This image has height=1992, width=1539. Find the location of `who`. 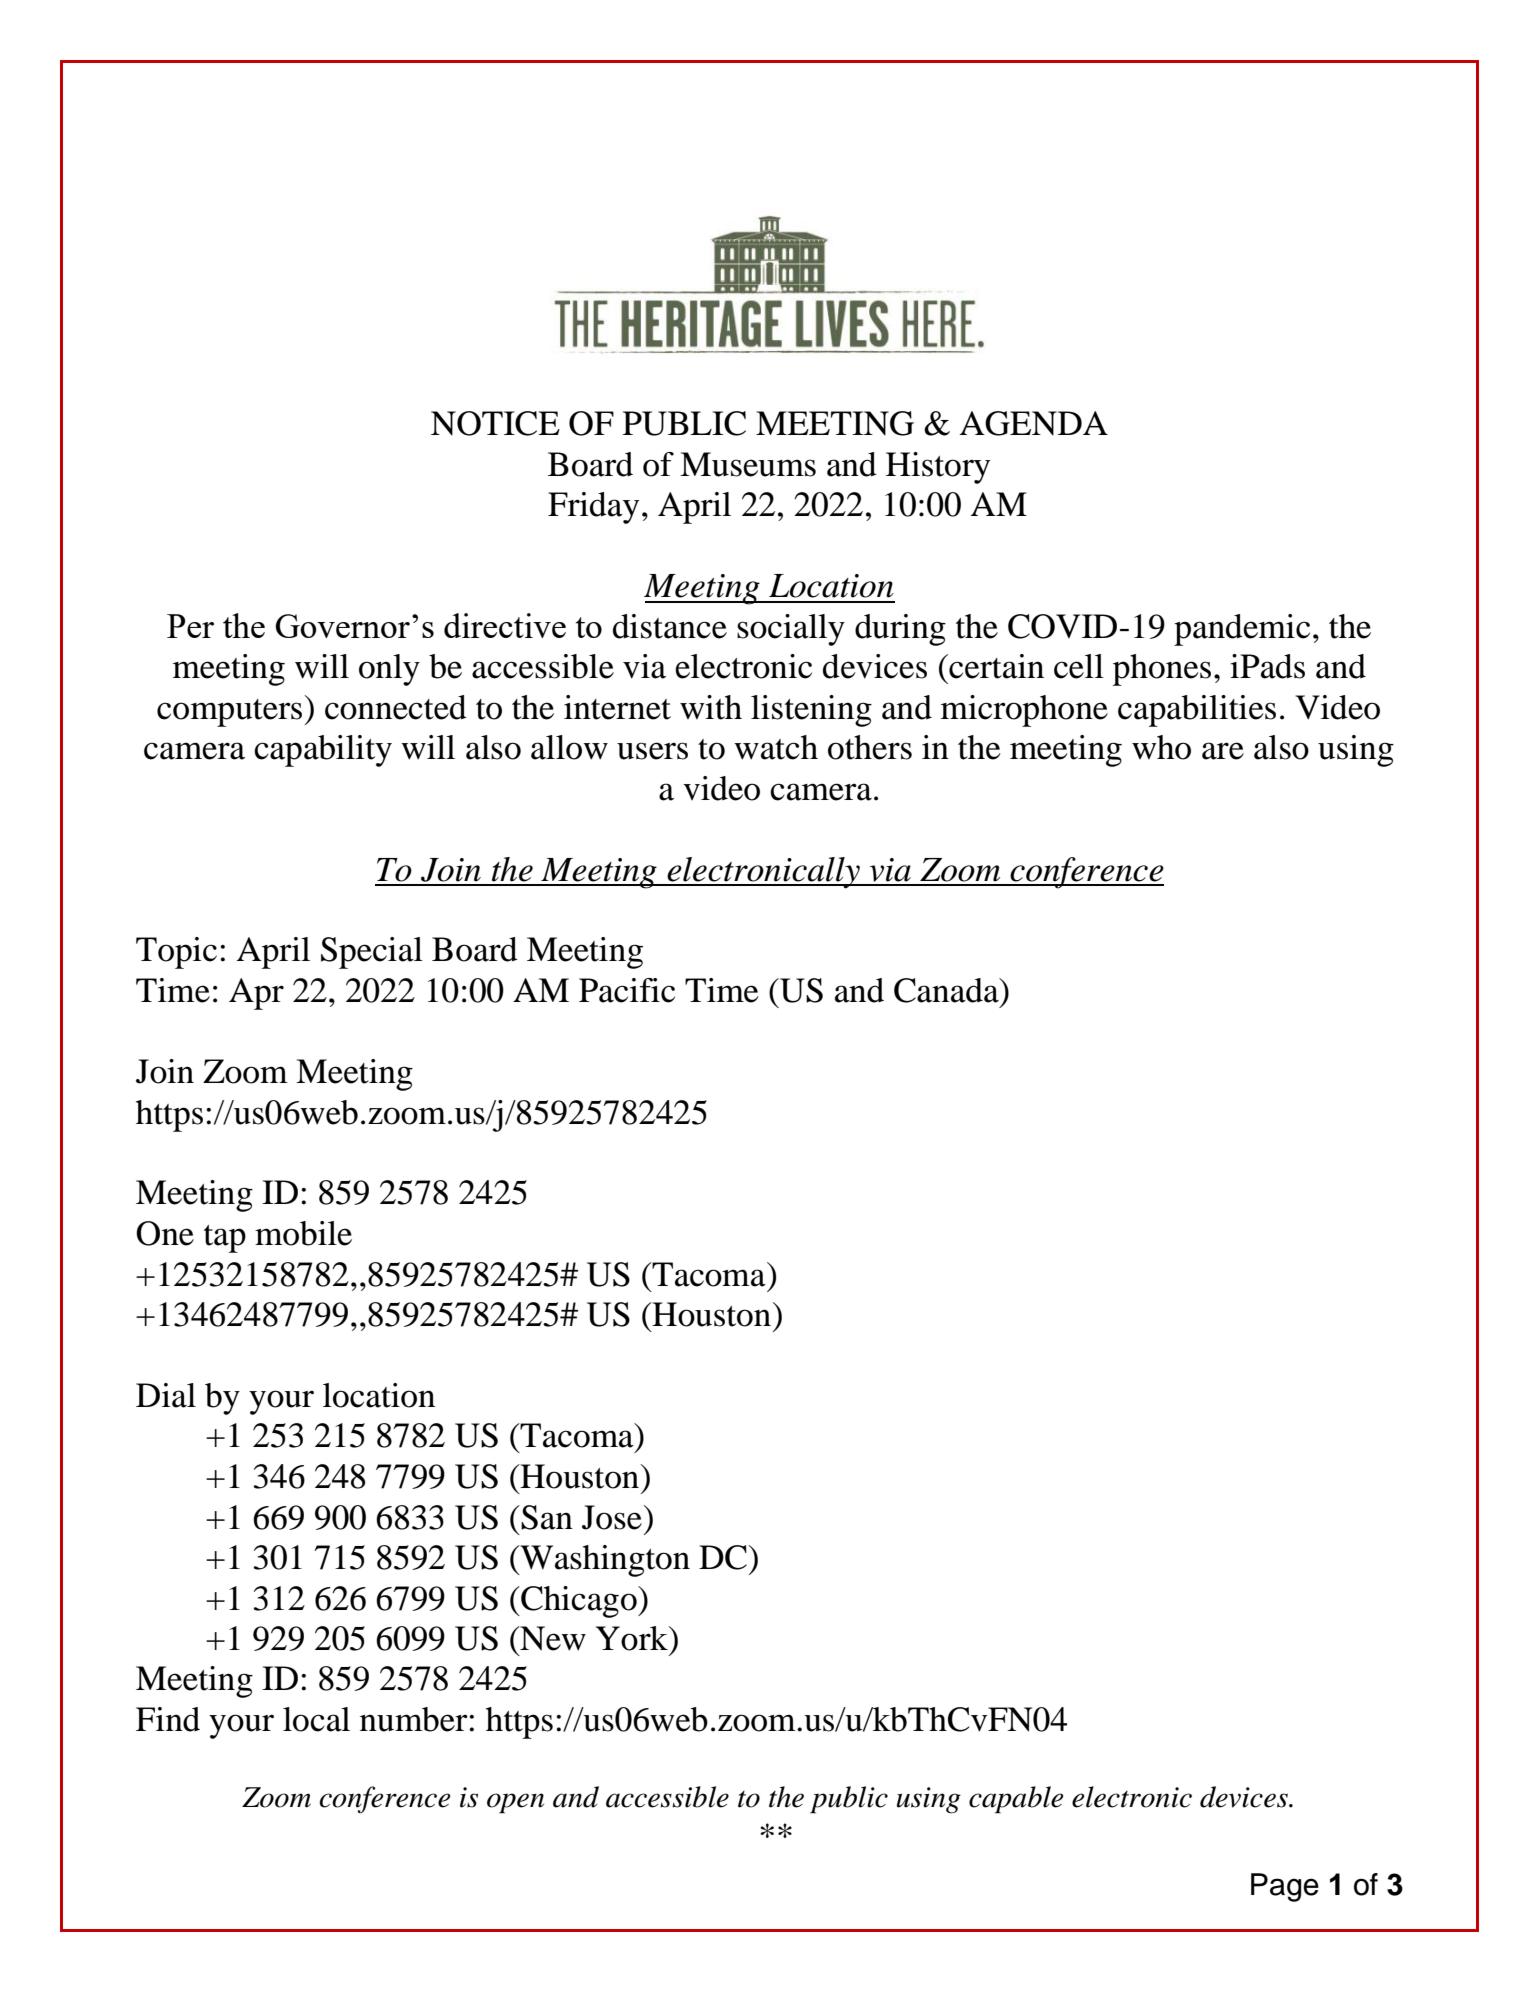

who is located at coordinates (1161, 747).
